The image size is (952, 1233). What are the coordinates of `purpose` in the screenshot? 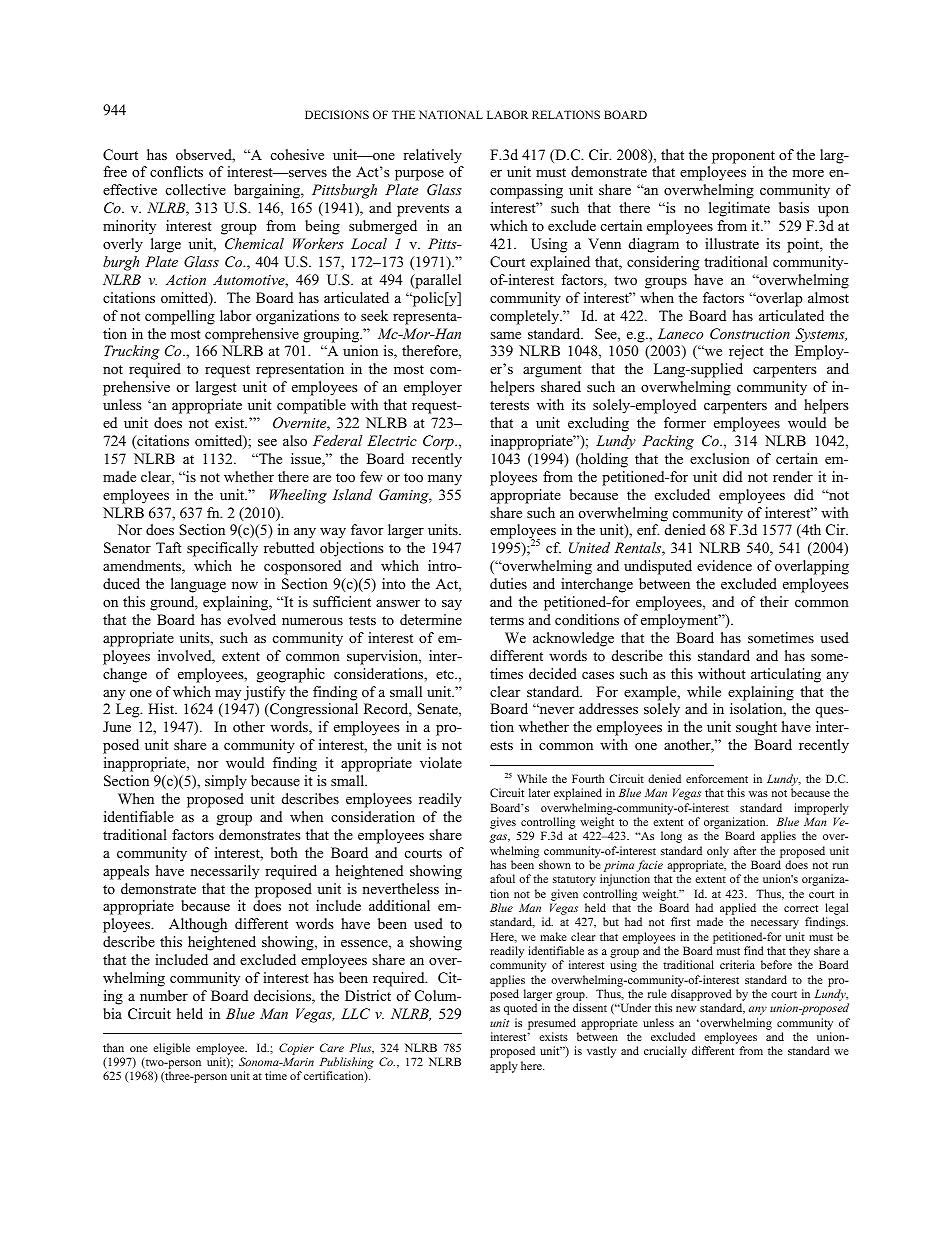 It's located at (419, 175).
